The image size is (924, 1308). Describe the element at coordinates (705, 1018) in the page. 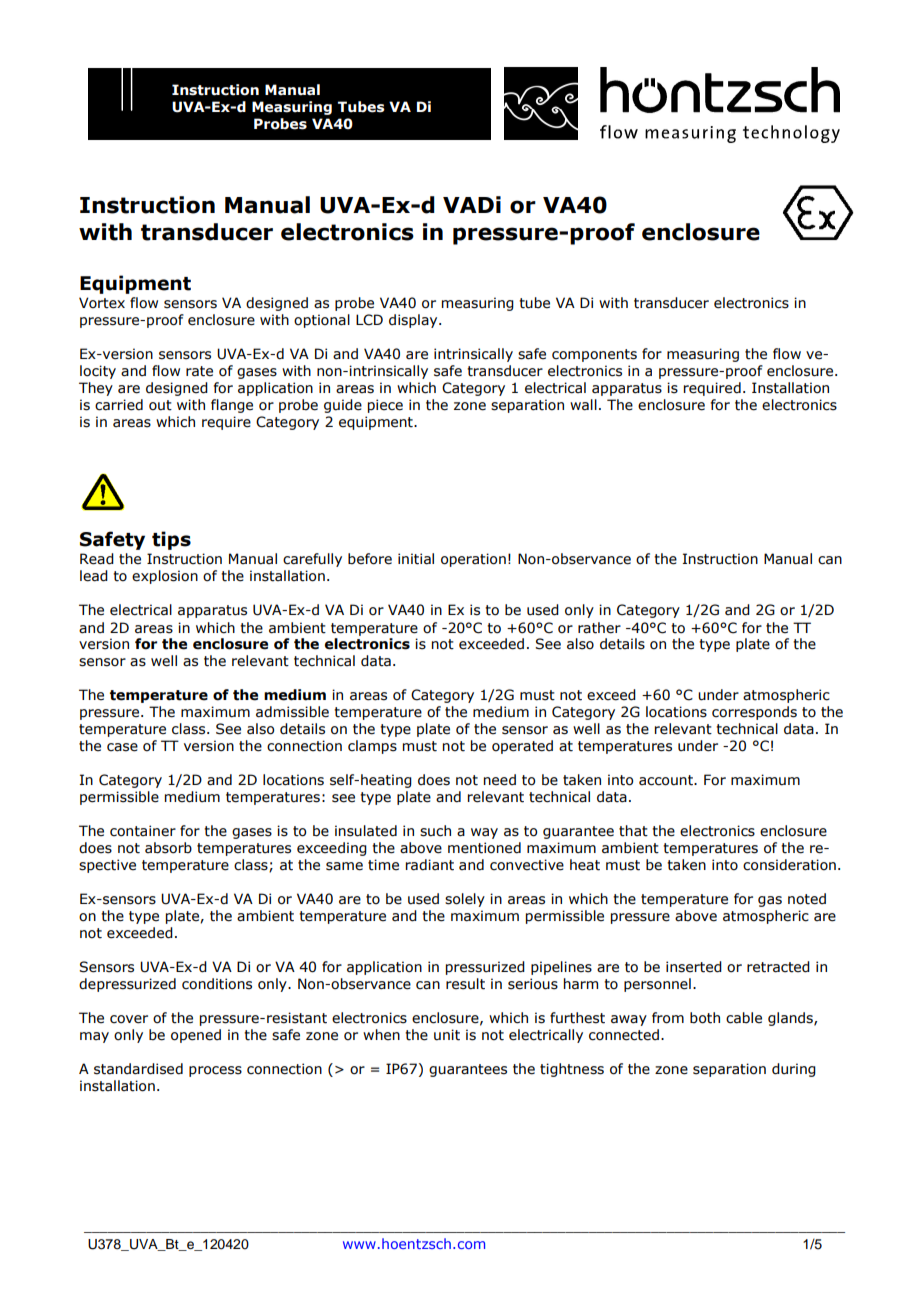

I see `both` at that location.
